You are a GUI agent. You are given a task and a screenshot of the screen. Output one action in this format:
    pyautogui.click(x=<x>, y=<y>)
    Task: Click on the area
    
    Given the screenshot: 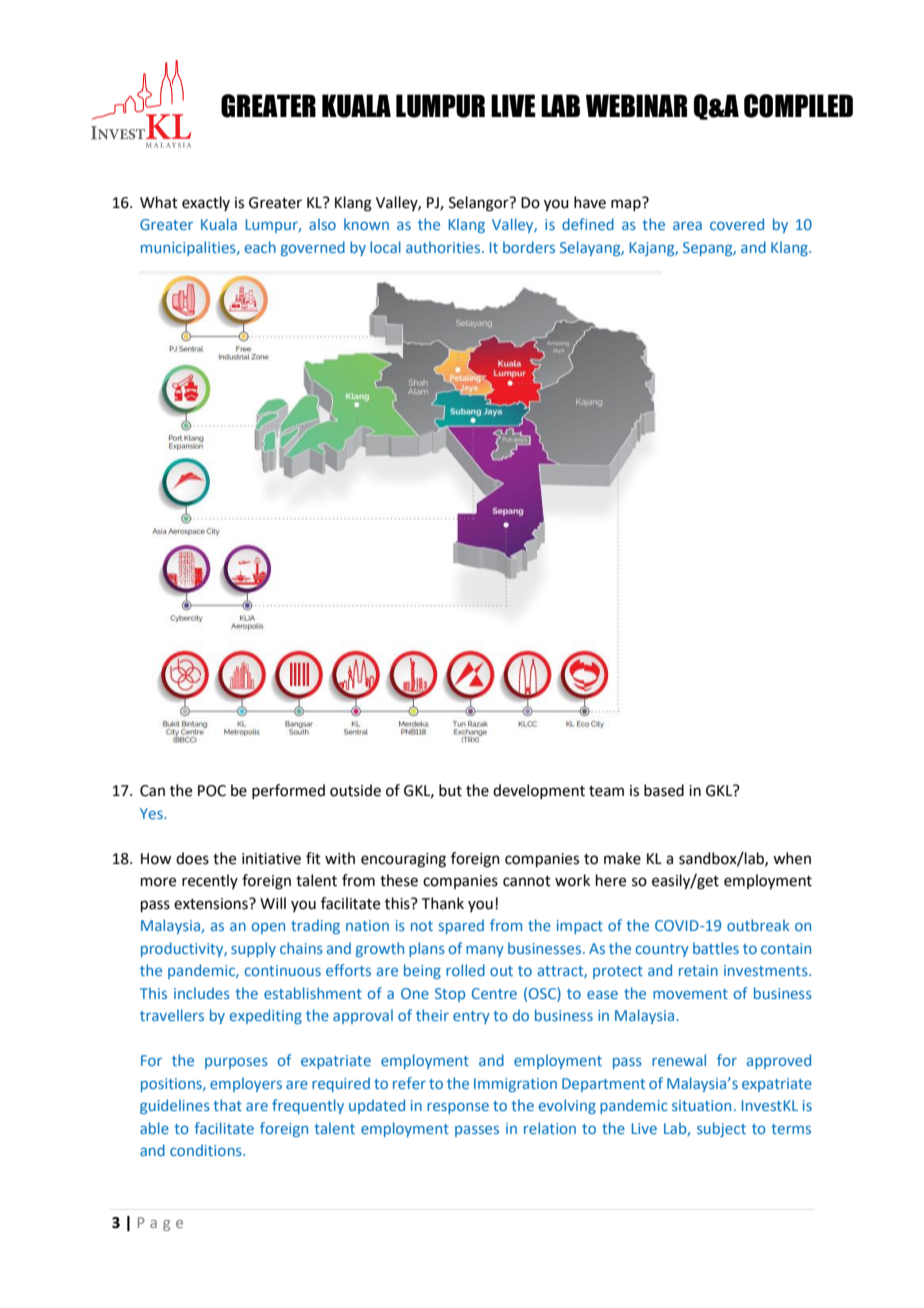 What is the action you would take?
    pyautogui.click(x=687, y=225)
